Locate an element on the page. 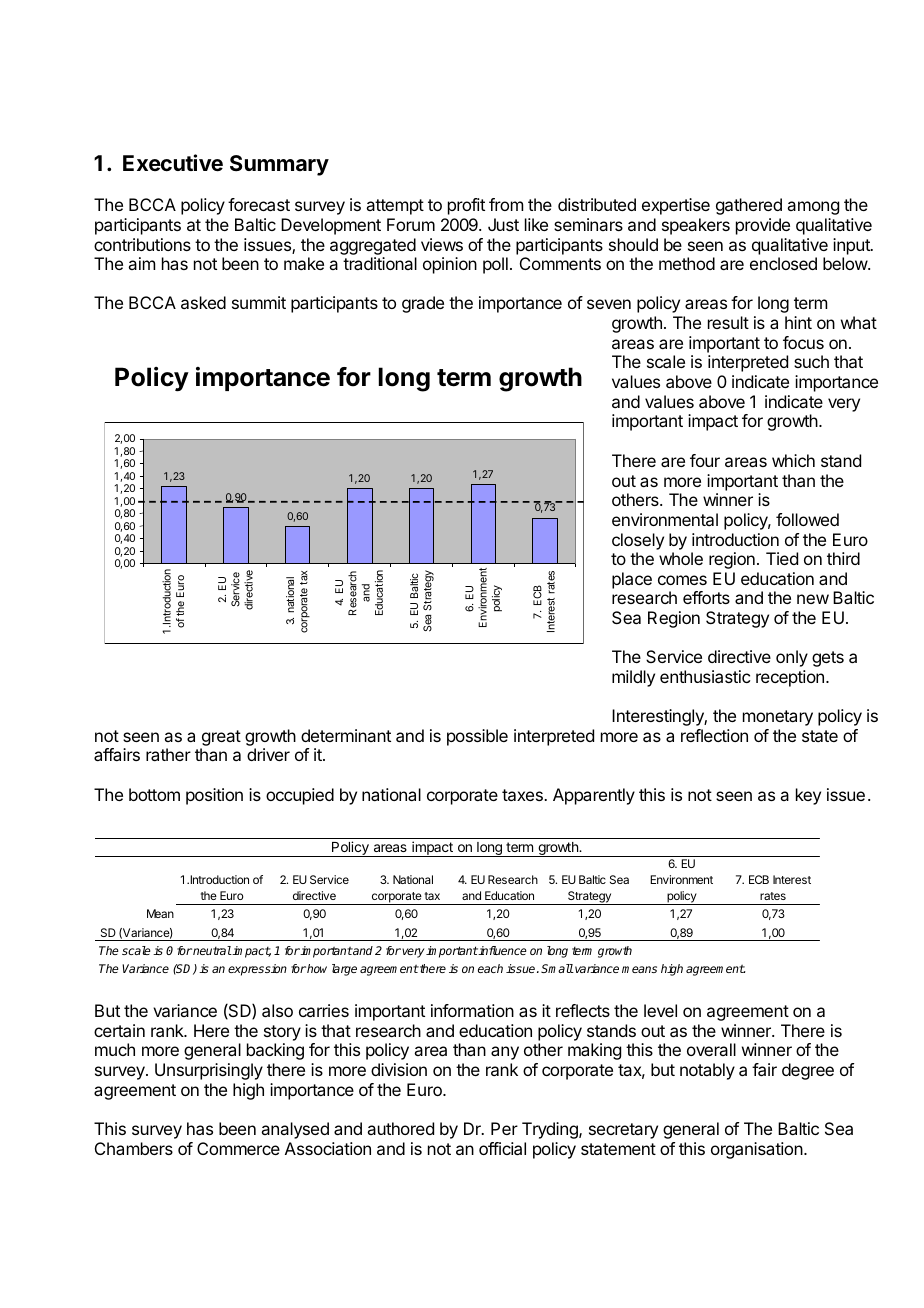 The width and height of the page is (924, 1308). position is located at coordinates (214, 796).
